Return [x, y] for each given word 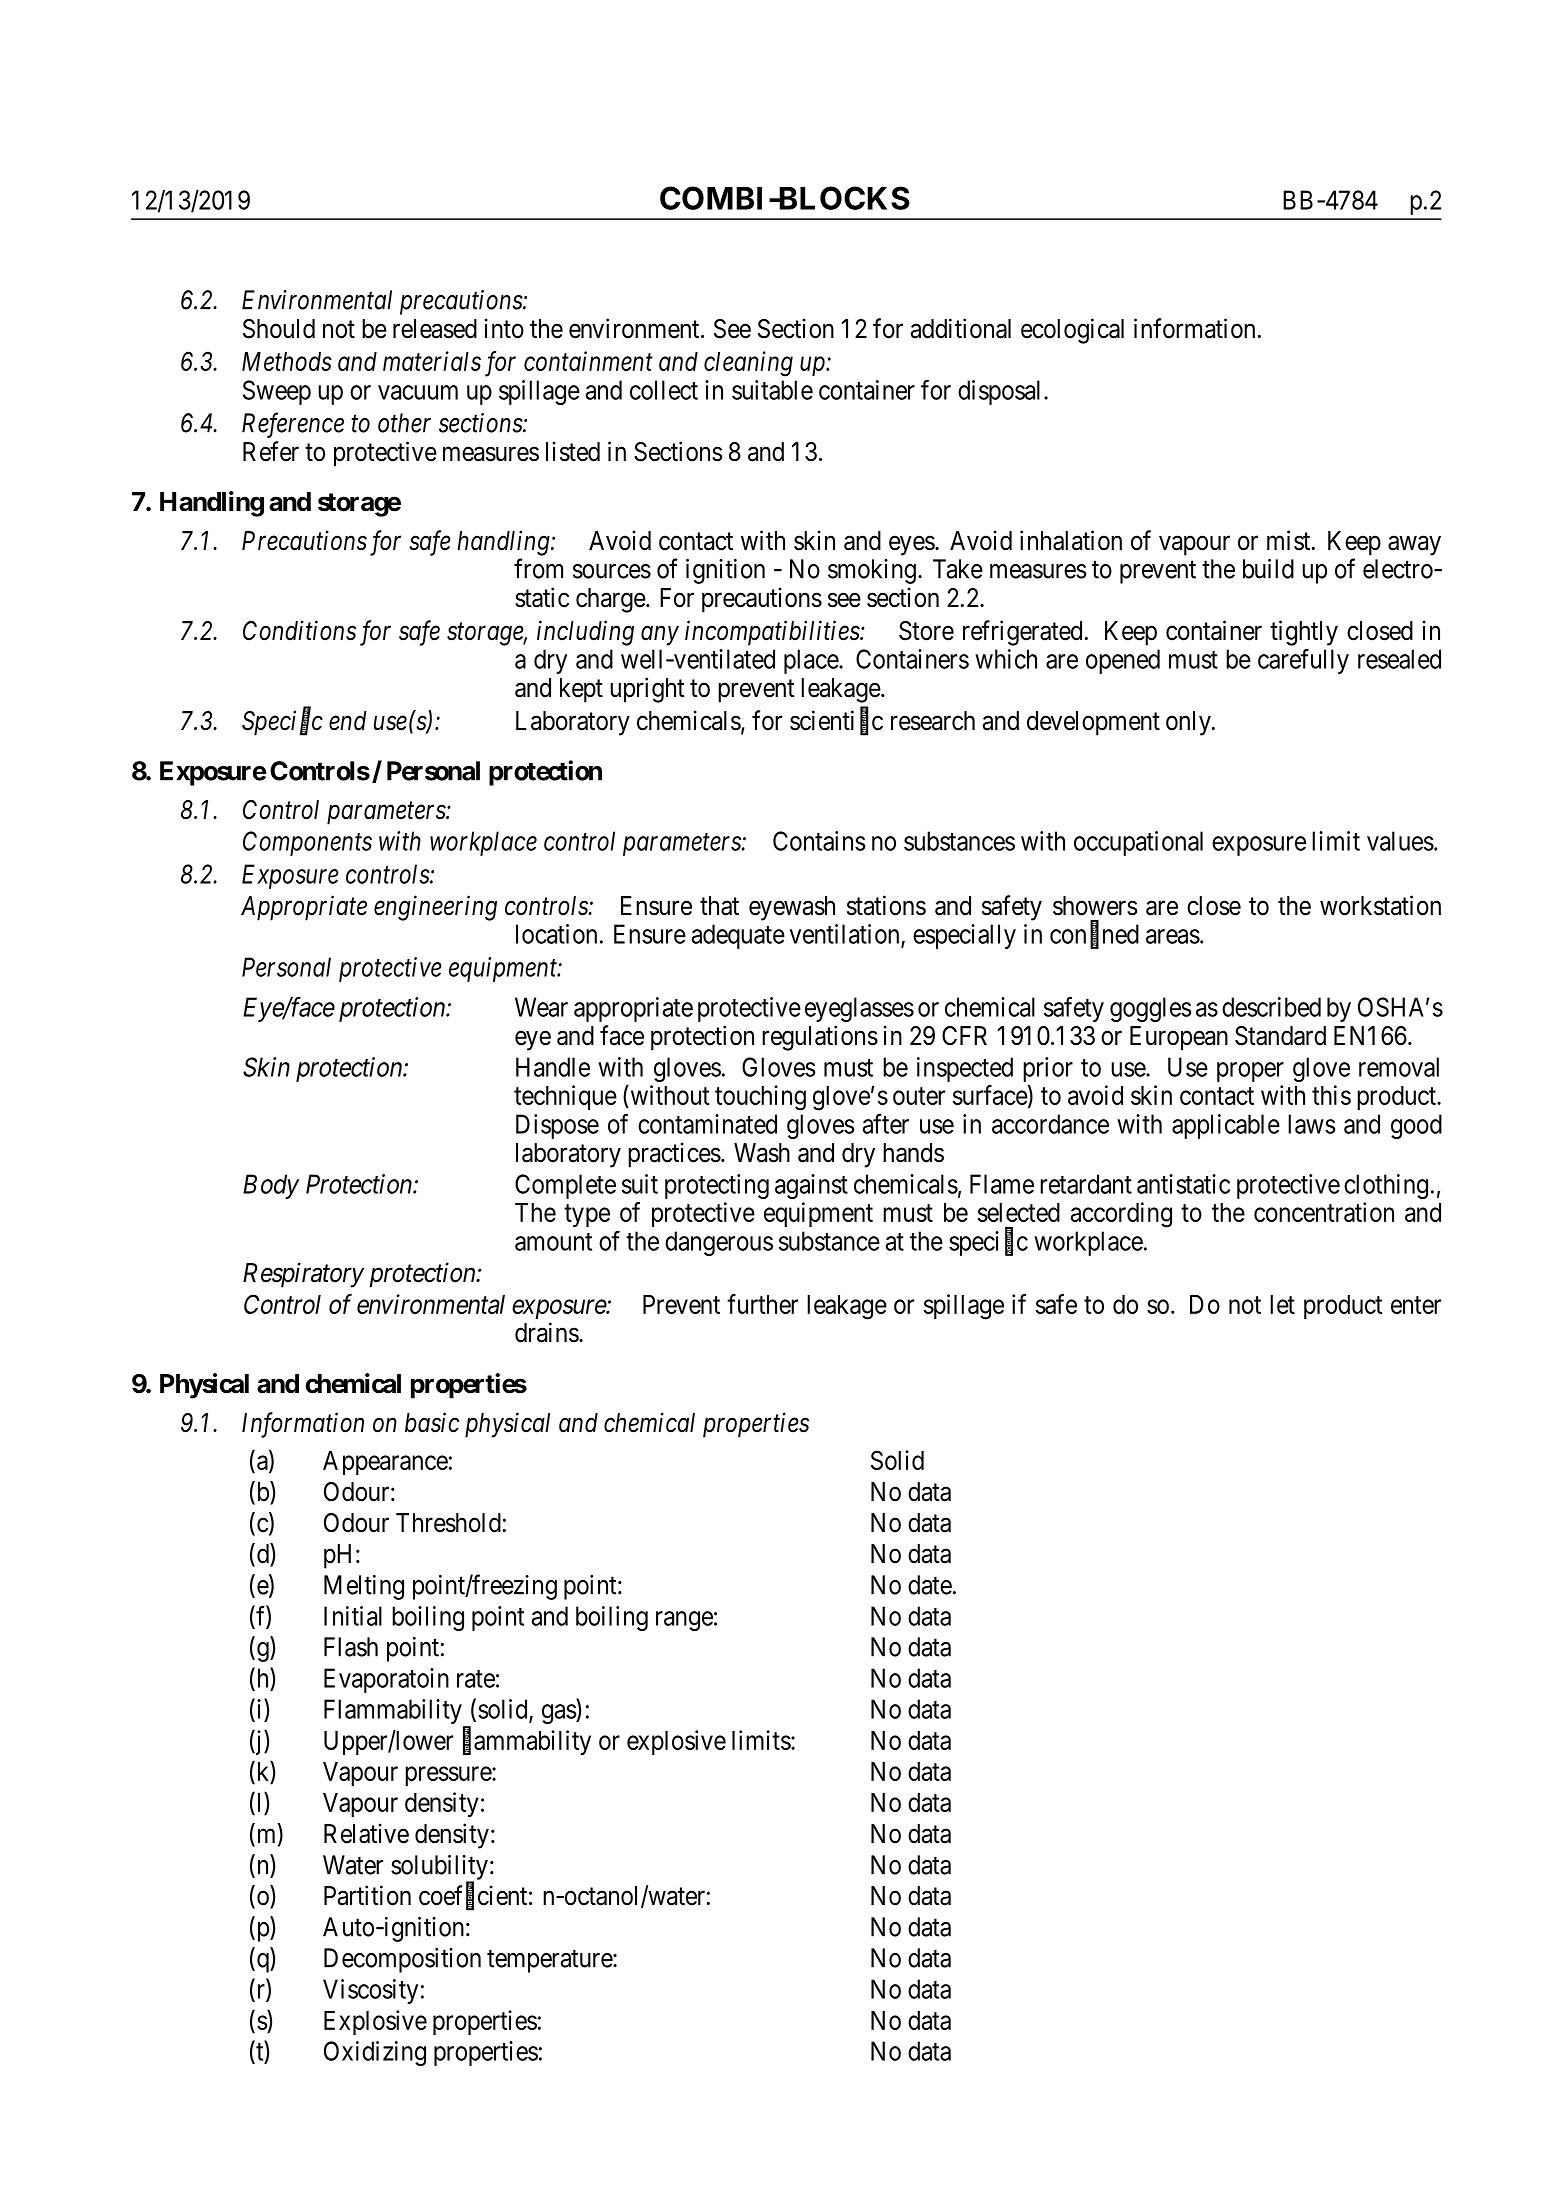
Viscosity [370, 1991]
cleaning [748, 364]
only [1189, 723]
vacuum [418, 392]
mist [1290, 540]
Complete [565, 1186]
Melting [364, 1587]
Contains [819, 841]
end [347, 721]
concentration [1324, 1212]
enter [1416, 1305]
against [811, 1186]
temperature [550, 1961]
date [930, 1585]
